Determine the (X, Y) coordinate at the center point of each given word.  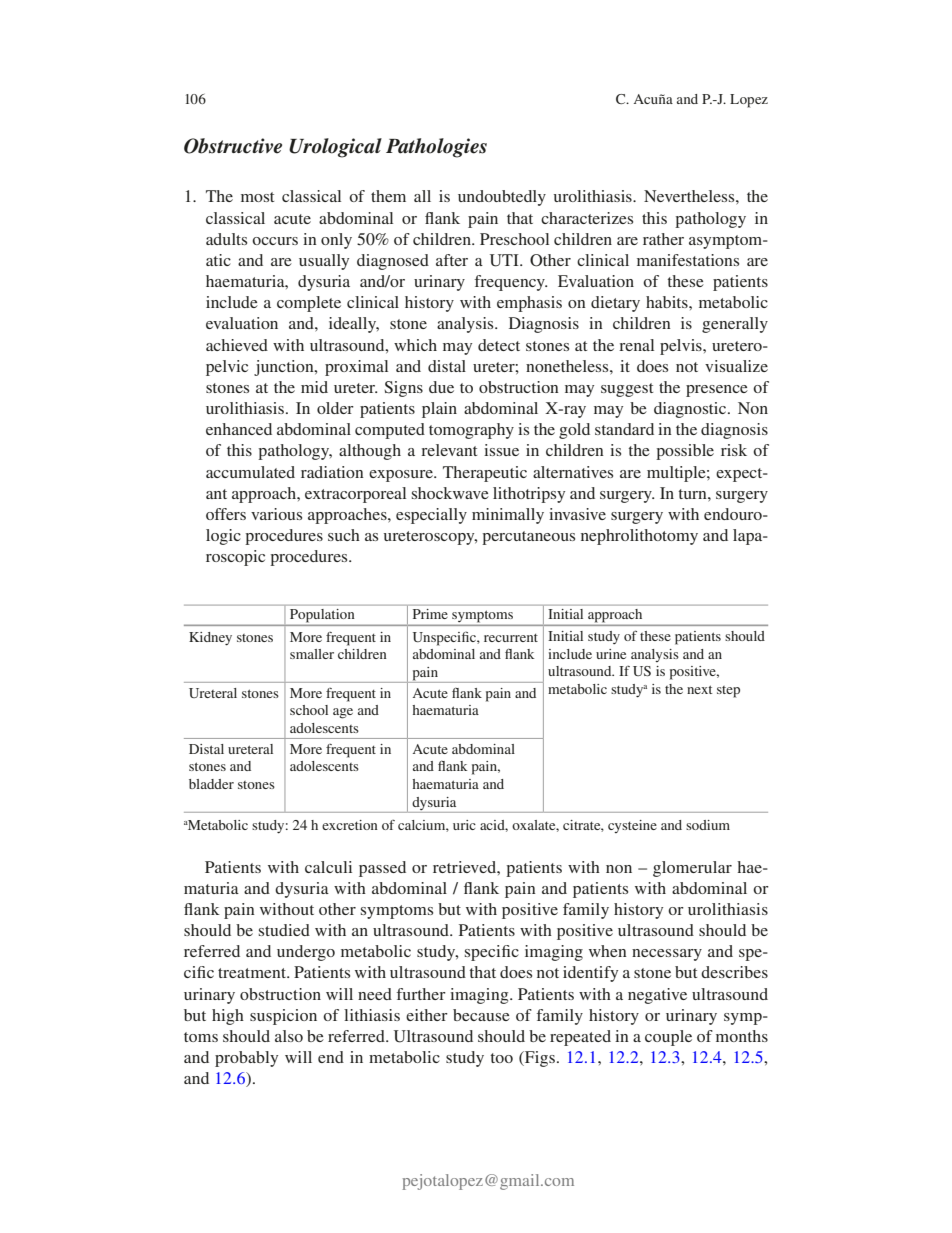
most (257, 197)
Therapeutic (485, 474)
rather (663, 239)
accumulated (250, 472)
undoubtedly (502, 198)
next (700, 689)
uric (464, 825)
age (343, 713)
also (289, 1036)
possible (685, 452)
